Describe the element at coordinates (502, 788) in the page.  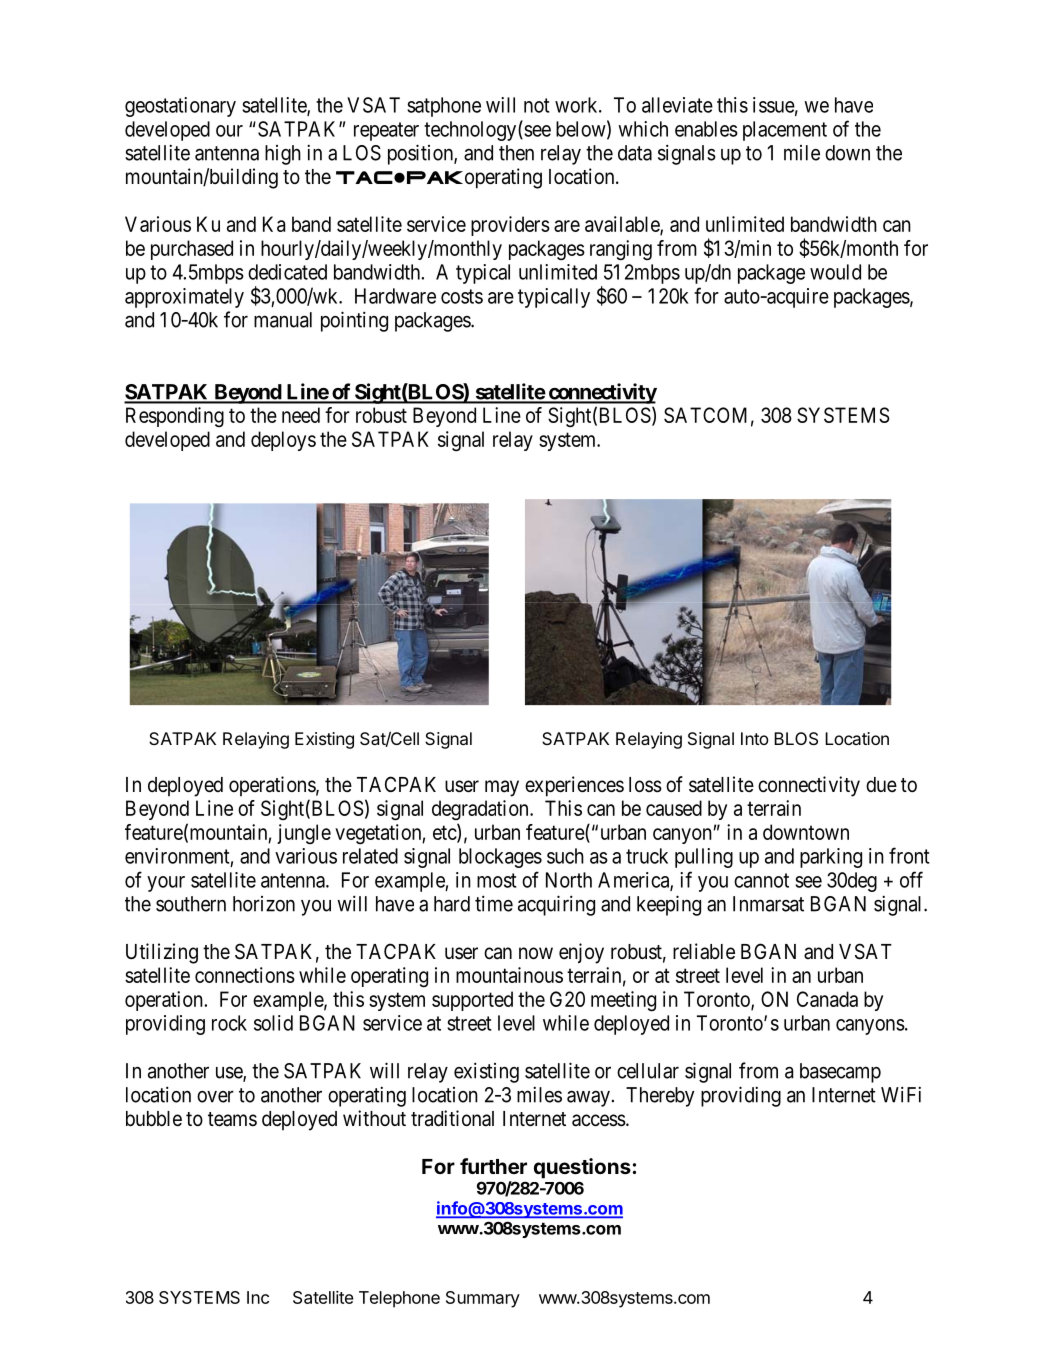
I see `may` at that location.
